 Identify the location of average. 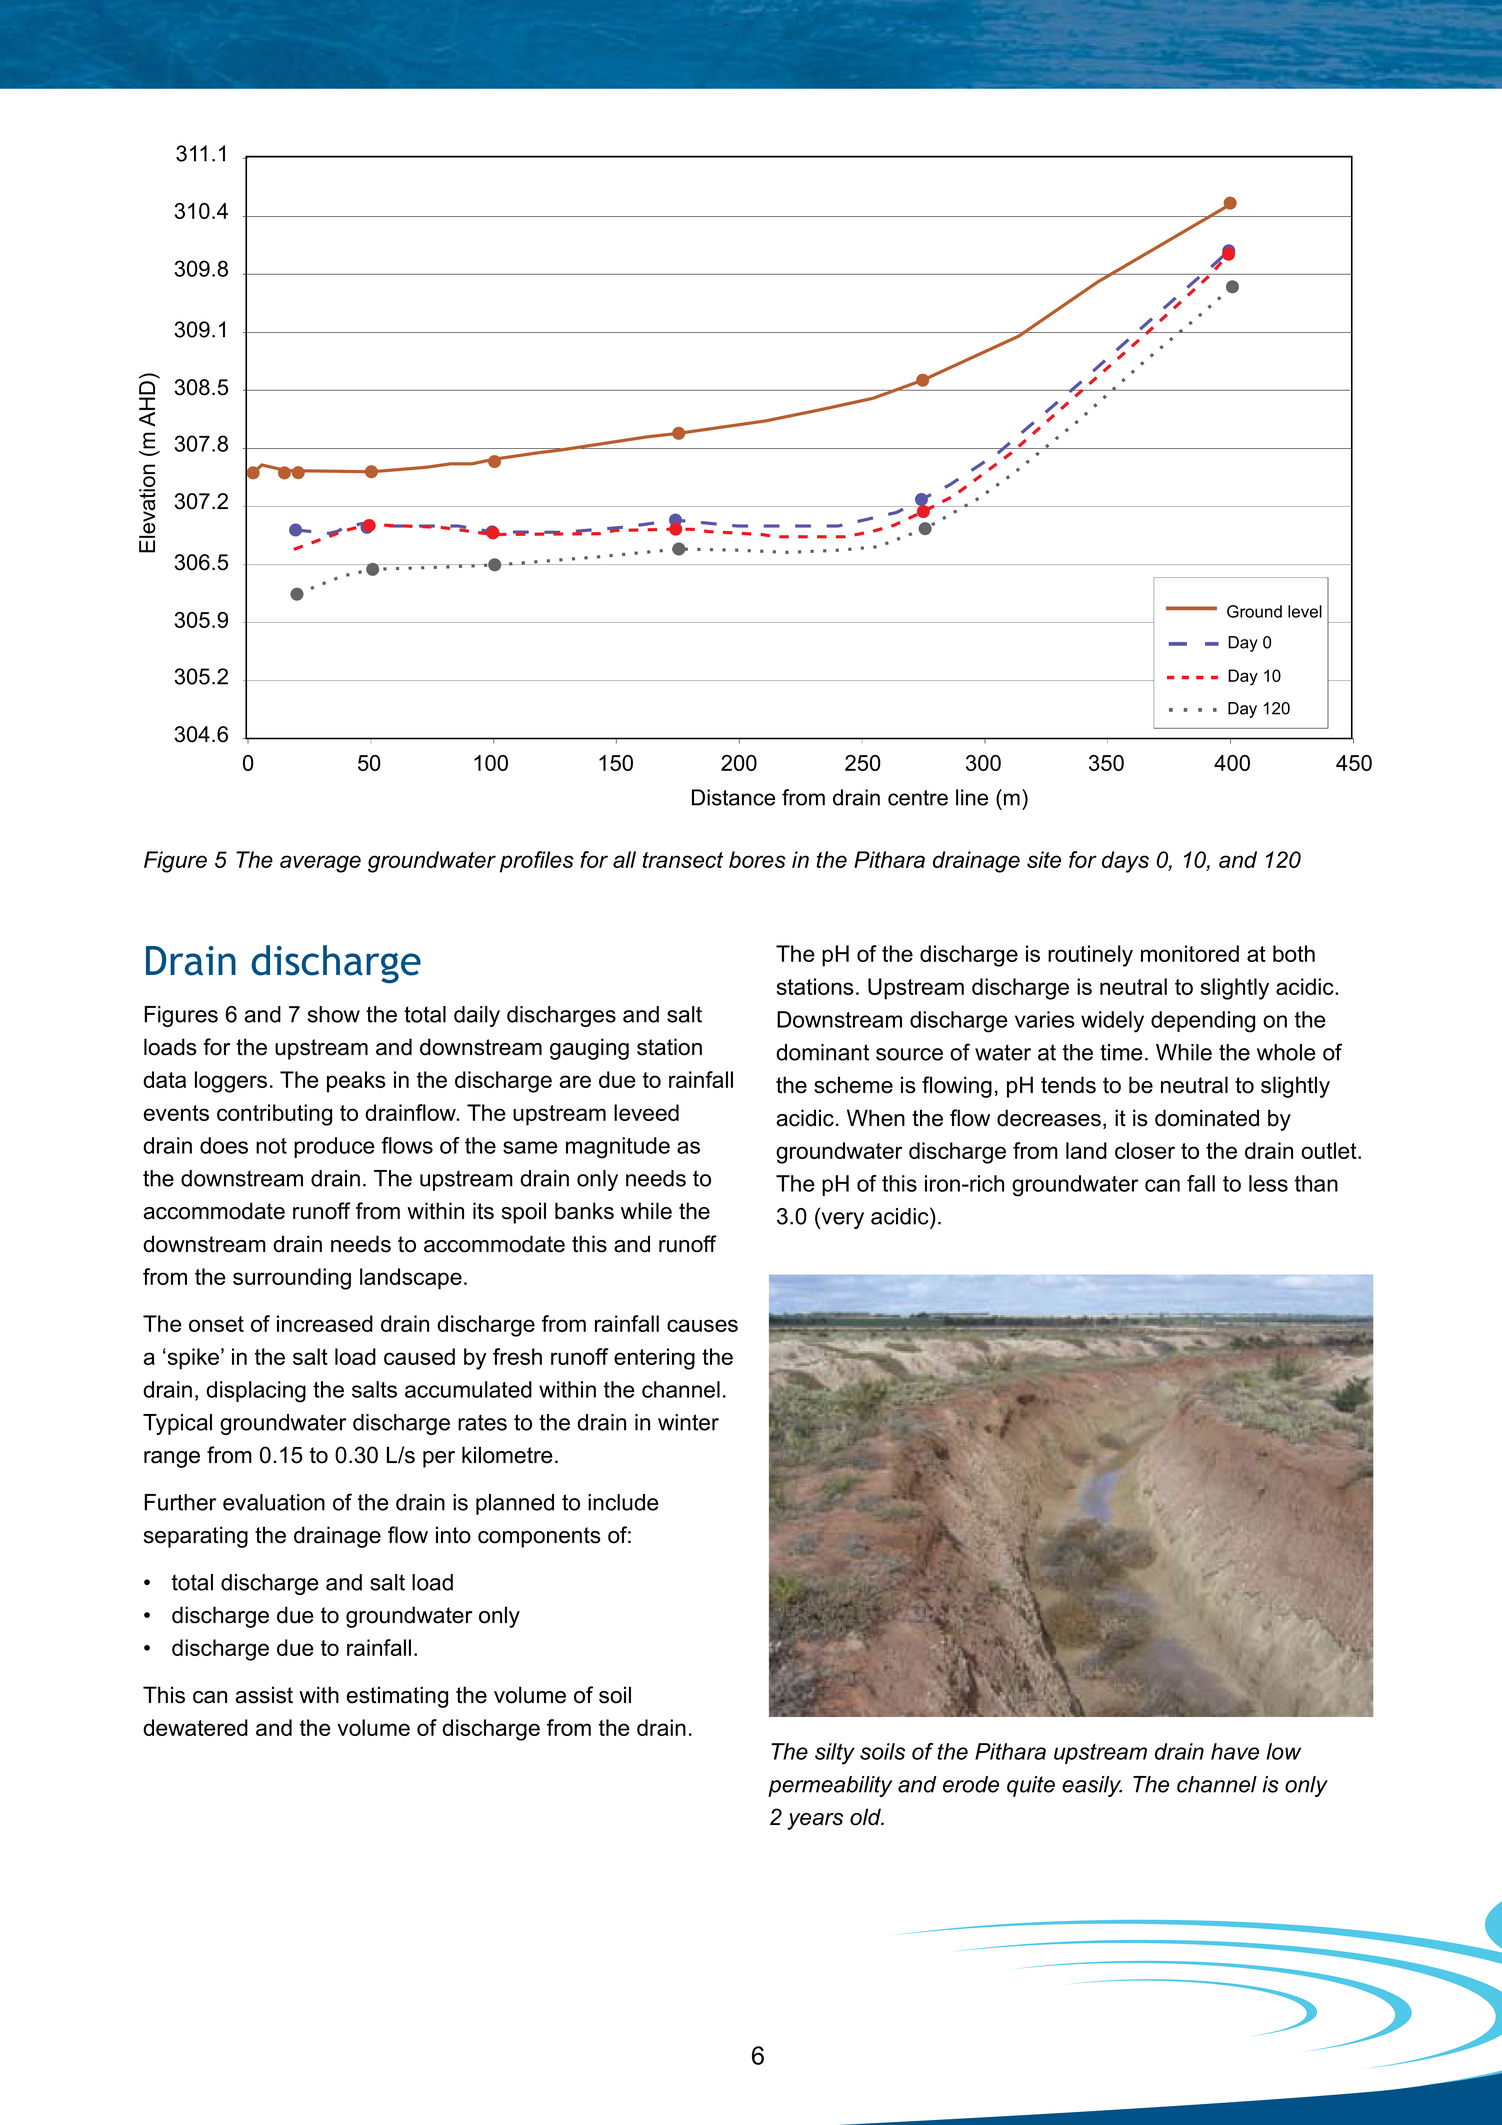
(320, 864).
